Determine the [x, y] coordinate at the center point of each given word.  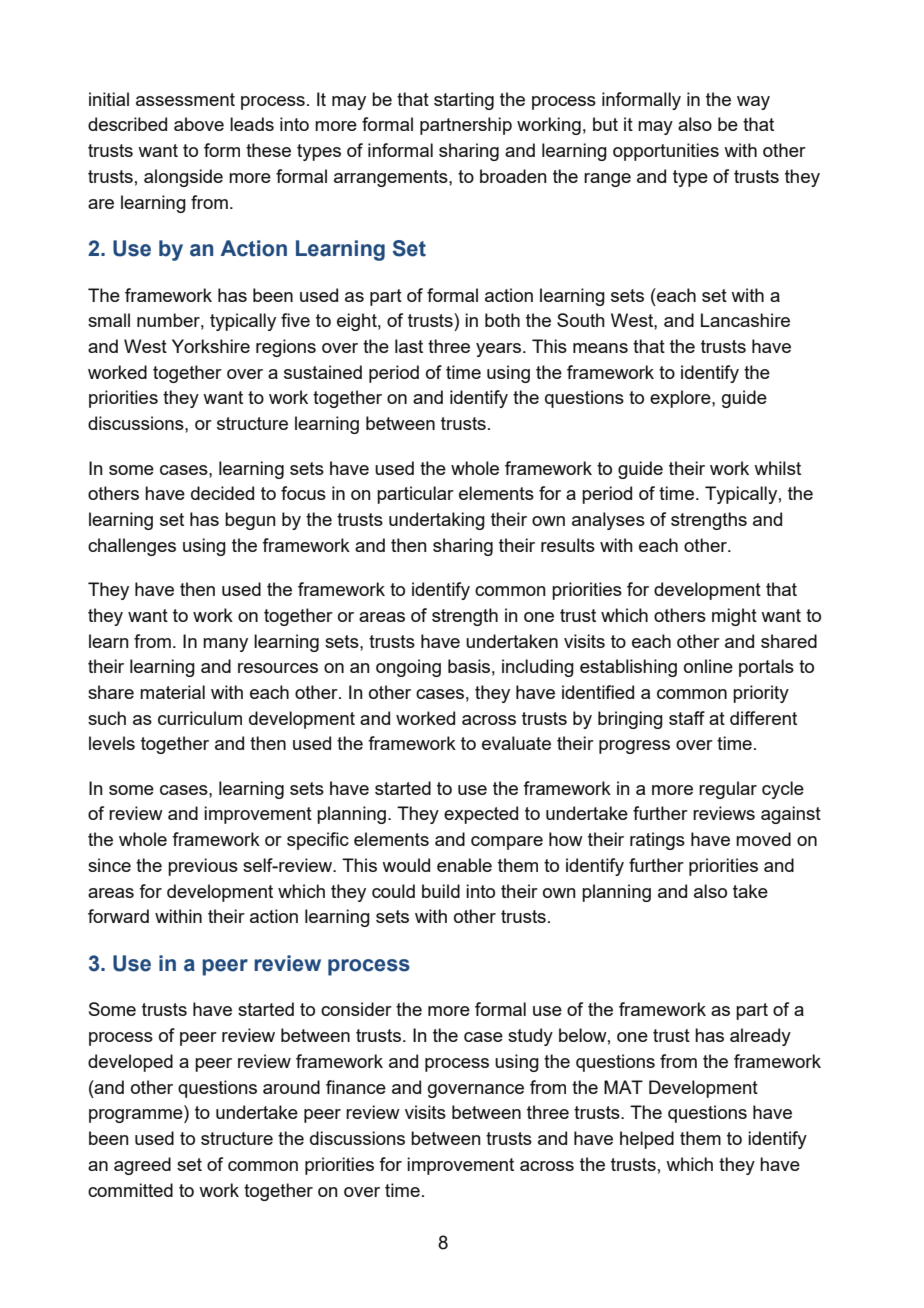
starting [464, 101]
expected [481, 815]
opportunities [666, 152]
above [199, 124]
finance [356, 1087]
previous [203, 867]
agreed [142, 1166]
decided [222, 493]
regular [728, 790]
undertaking [437, 521]
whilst [777, 468]
